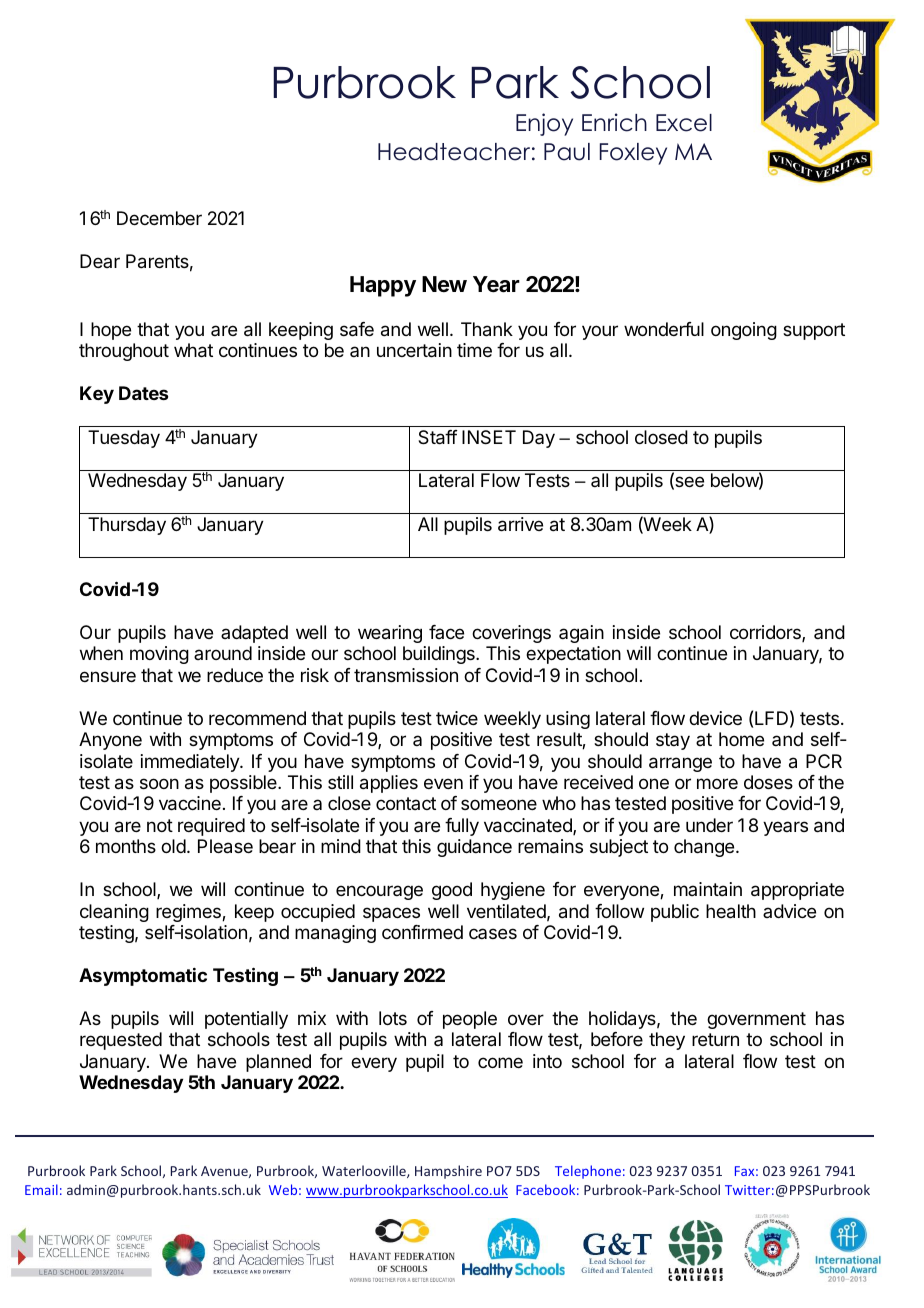  What do you see at coordinates (544, 124) in the page?
I see `Enjoy` at bounding box center [544, 124].
